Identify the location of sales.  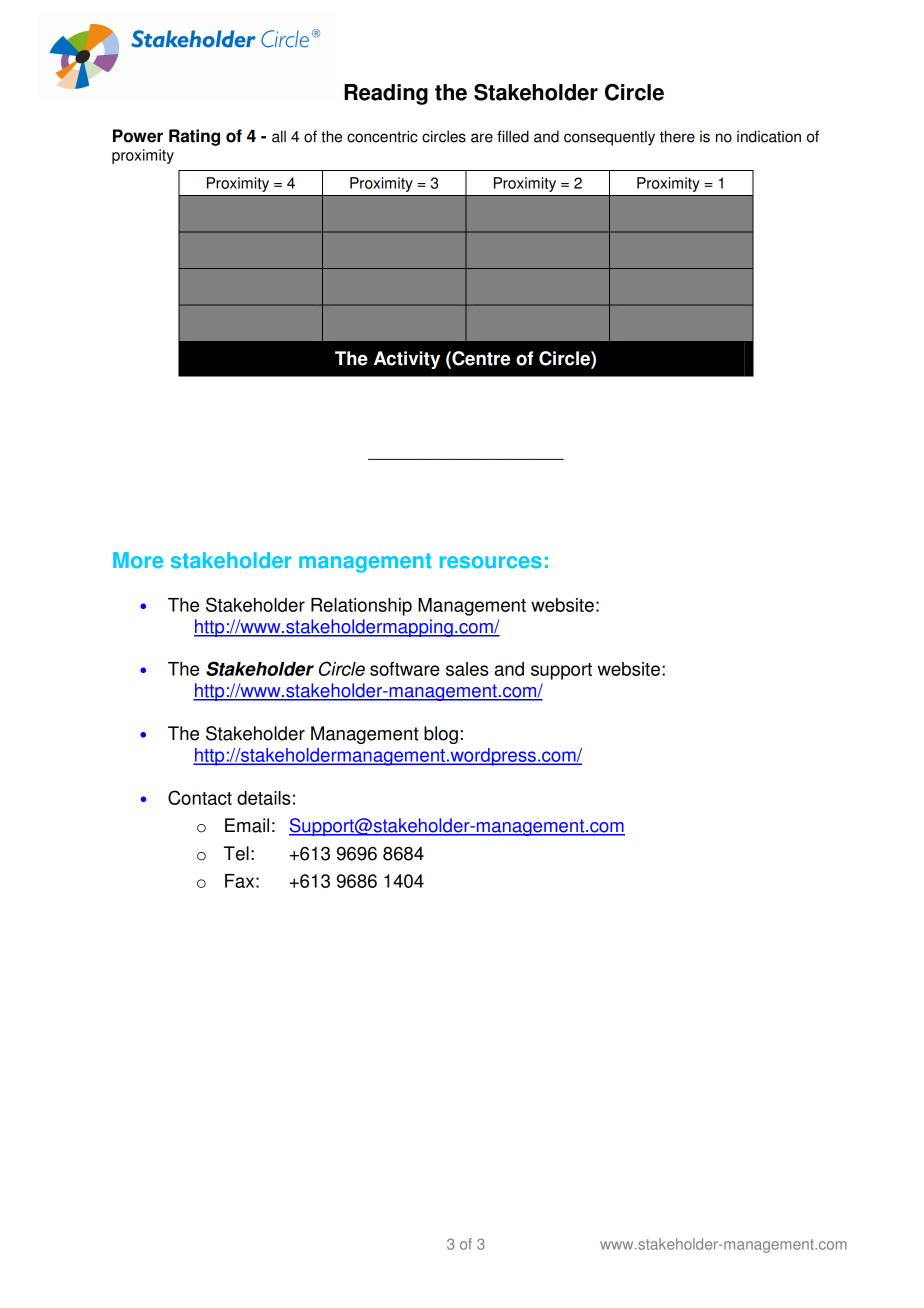
(467, 669).
